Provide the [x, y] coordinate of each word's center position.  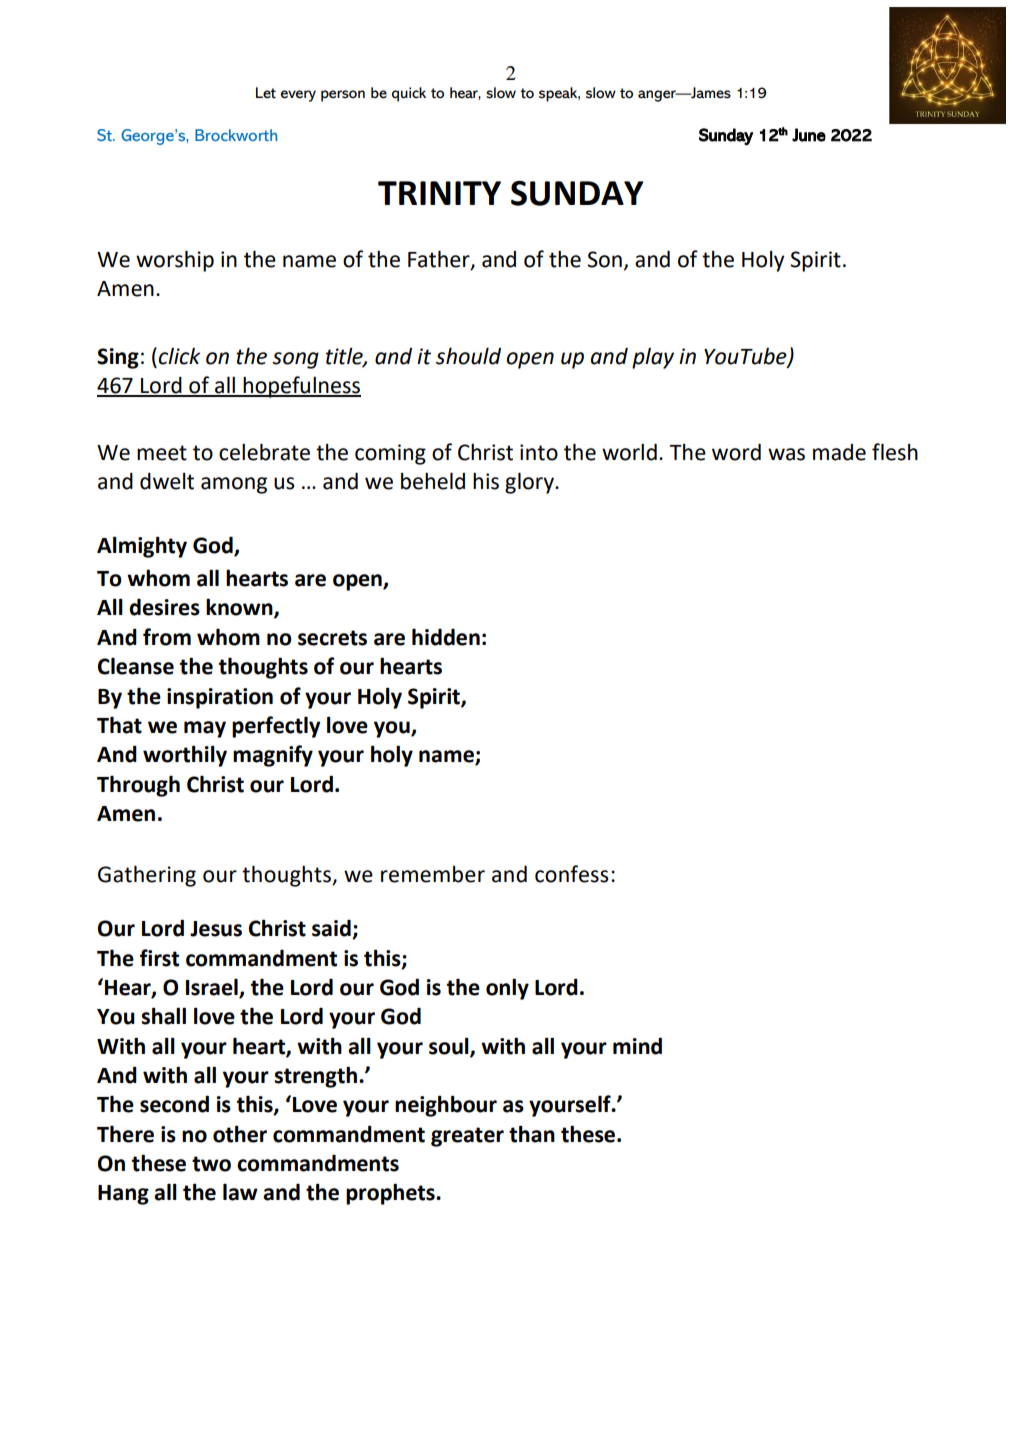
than [532, 1134]
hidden [446, 637]
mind [637, 1046]
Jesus [216, 929]
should [468, 356]
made [839, 452]
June [809, 135]
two [211, 1164]
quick [409, 94]
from [167, 637]
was [786, 454]
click [179, 356]
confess [572, 874]
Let [266, 93]
